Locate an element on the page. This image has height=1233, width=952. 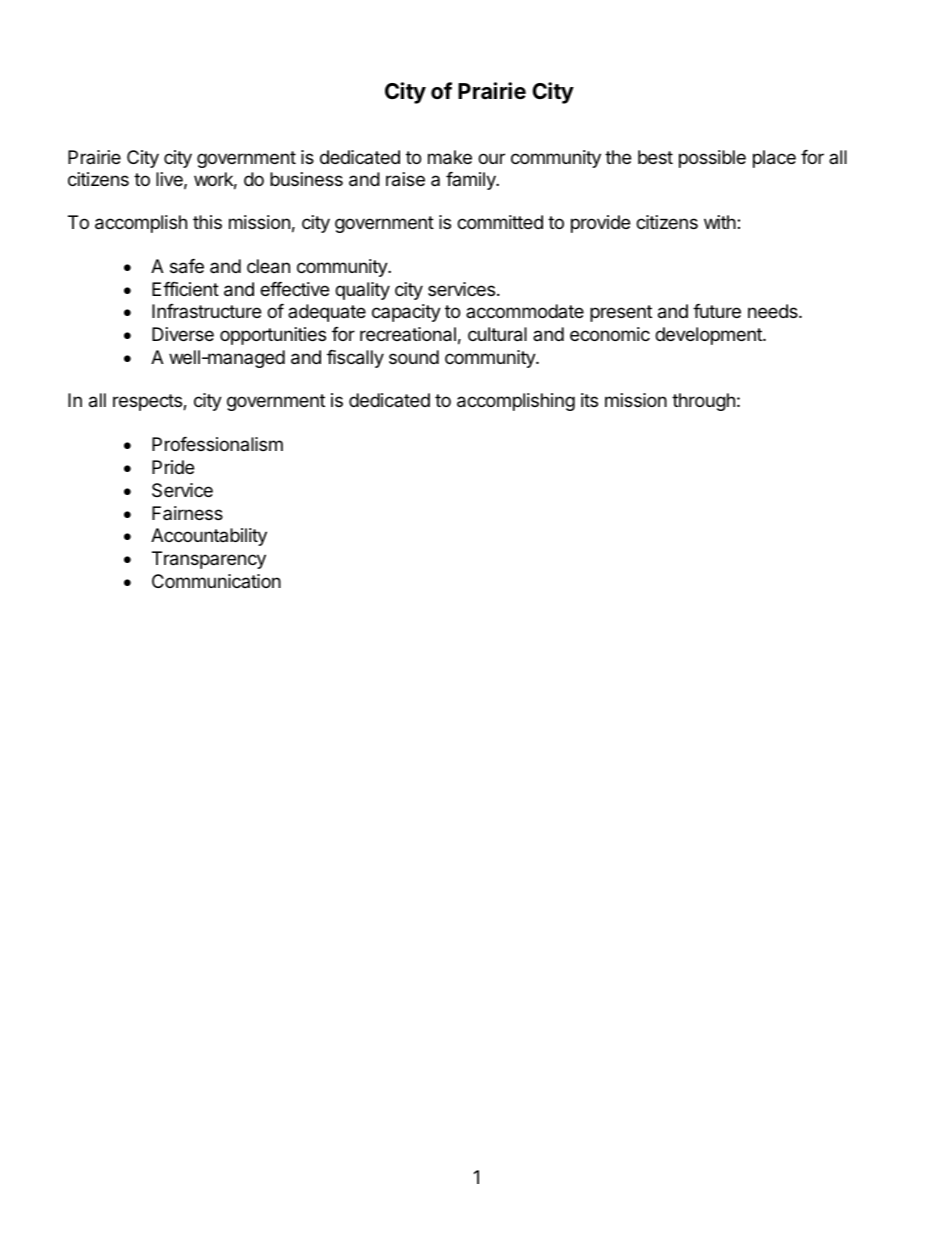
Professionalism is located at coordinates (217, 444).
